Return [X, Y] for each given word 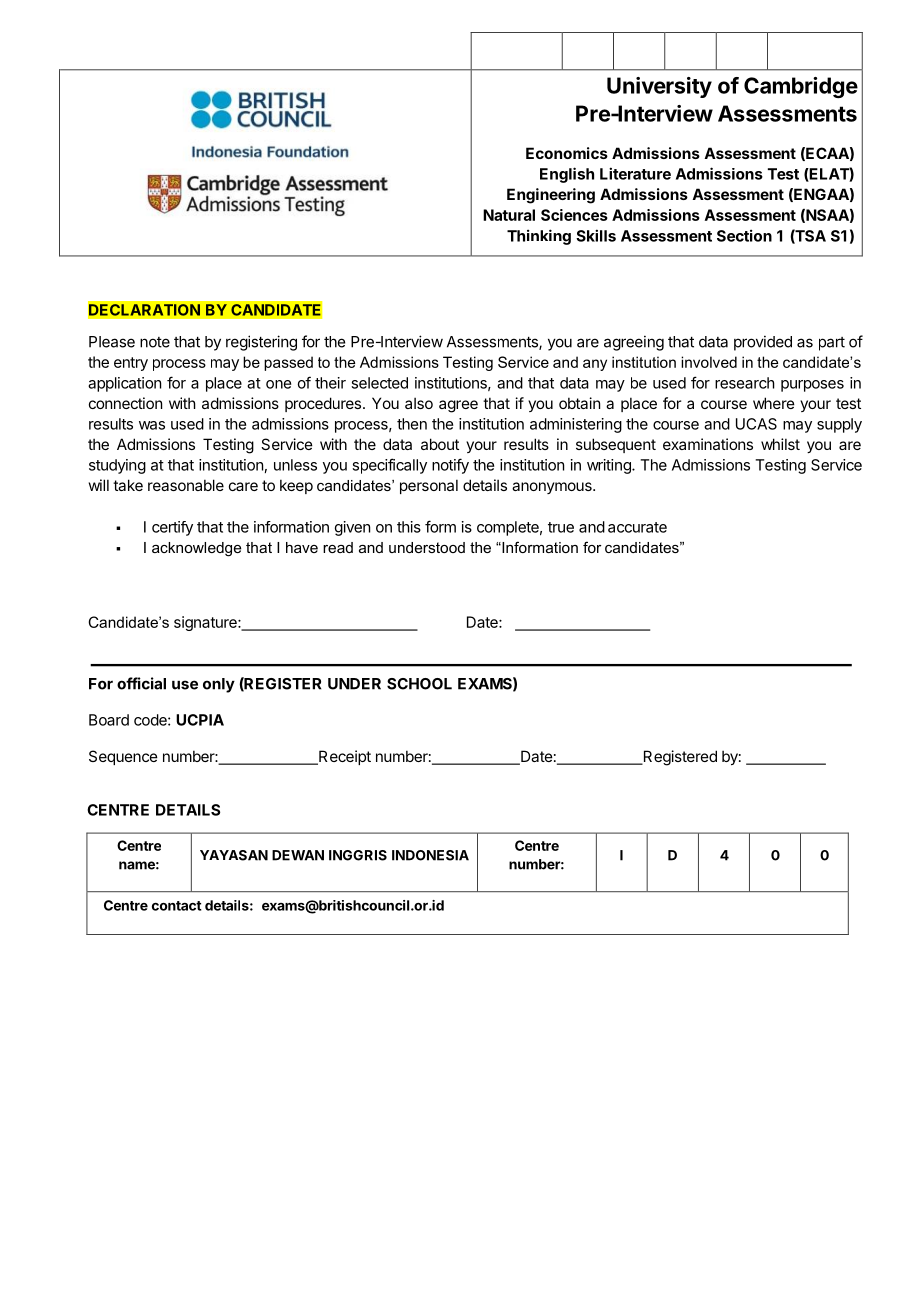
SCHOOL [419, 684]
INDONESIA [430, 855]
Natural [509, 215]
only [219, 685]
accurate [637, 527]
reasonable [186, 485]
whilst [780, 444]
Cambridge [801, 87]
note [155, 342]
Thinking [539, 237]
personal [429, 486]
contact [177, 906]
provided [763, 343]
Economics [567, 153]
